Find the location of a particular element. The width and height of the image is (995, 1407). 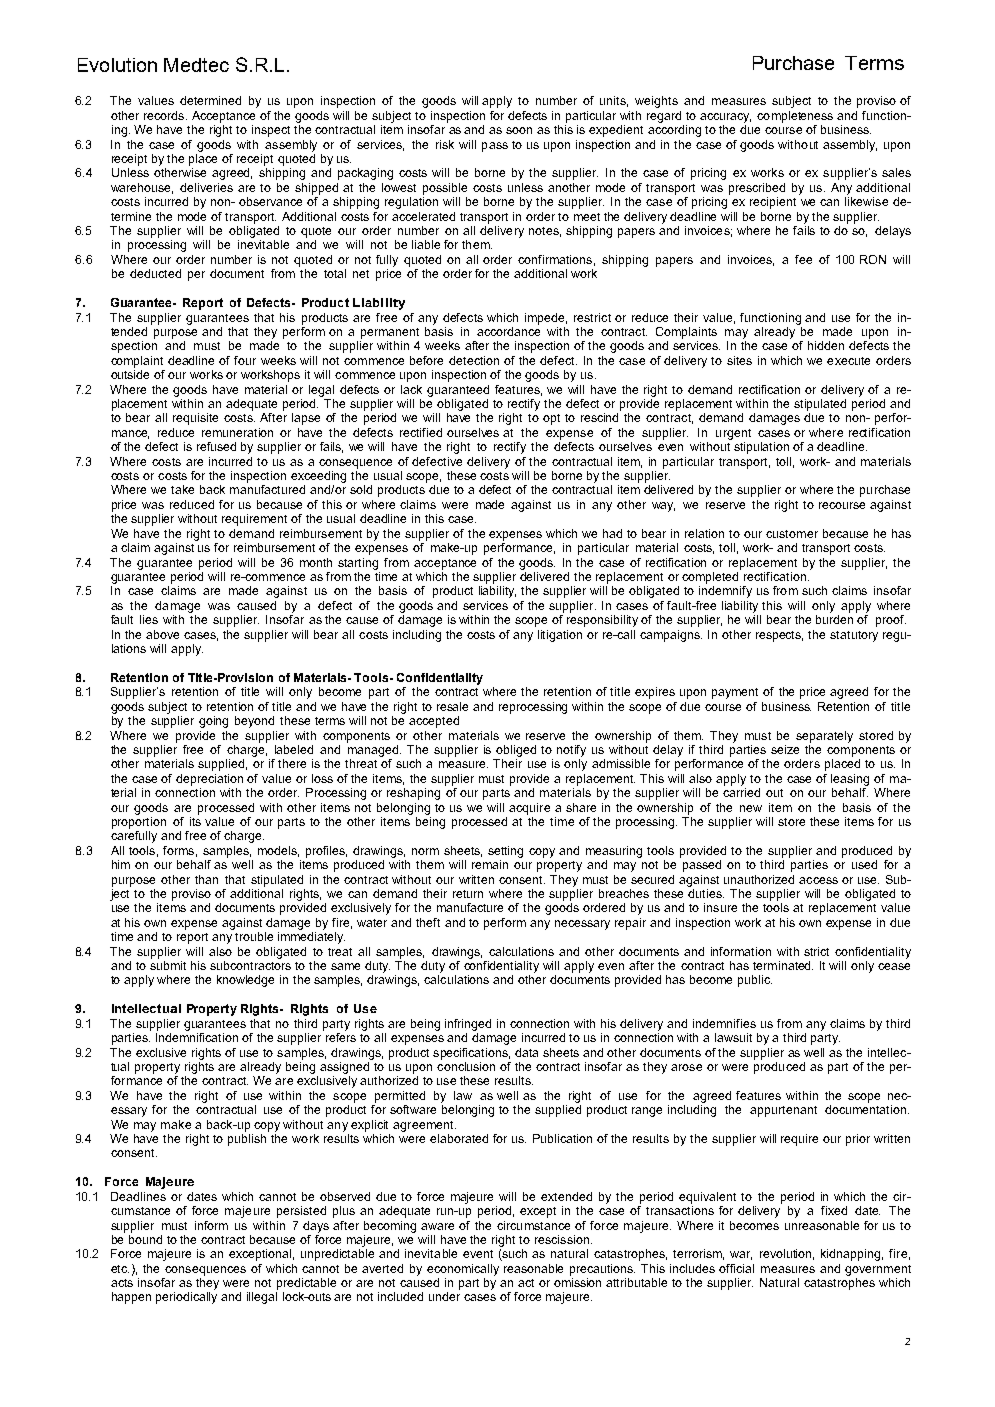

stipulation is located at coordinates (761, 448).
